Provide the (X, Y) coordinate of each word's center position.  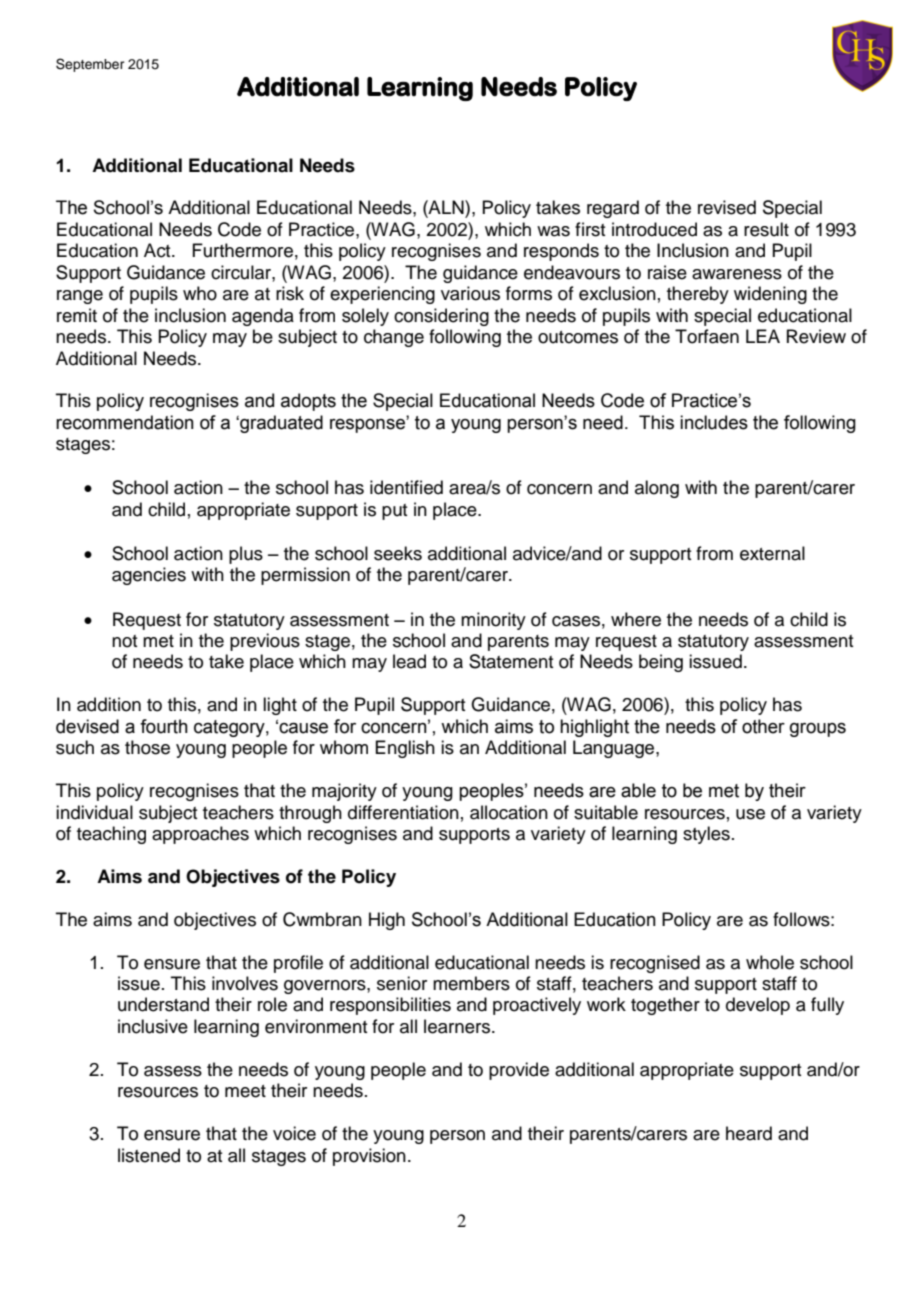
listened (149, 1155)
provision (369, 1157)
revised (727, 207)
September (90, 65)
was (553, 231)
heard (749, 1133)
